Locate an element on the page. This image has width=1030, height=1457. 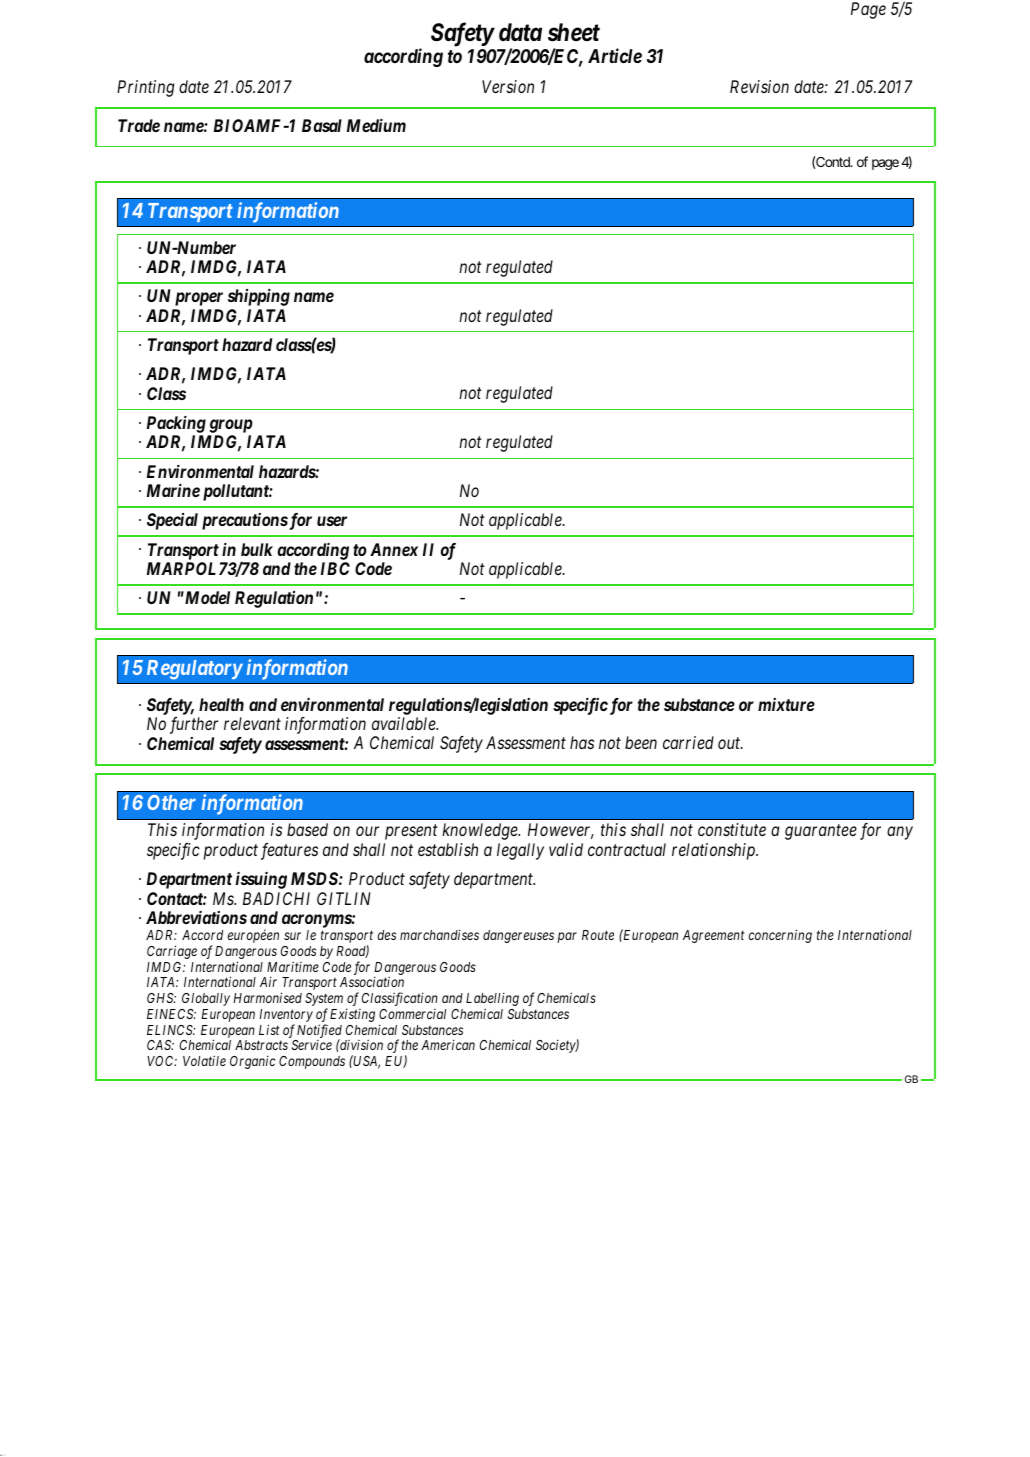
legally is located at coordinates (520, 851).
